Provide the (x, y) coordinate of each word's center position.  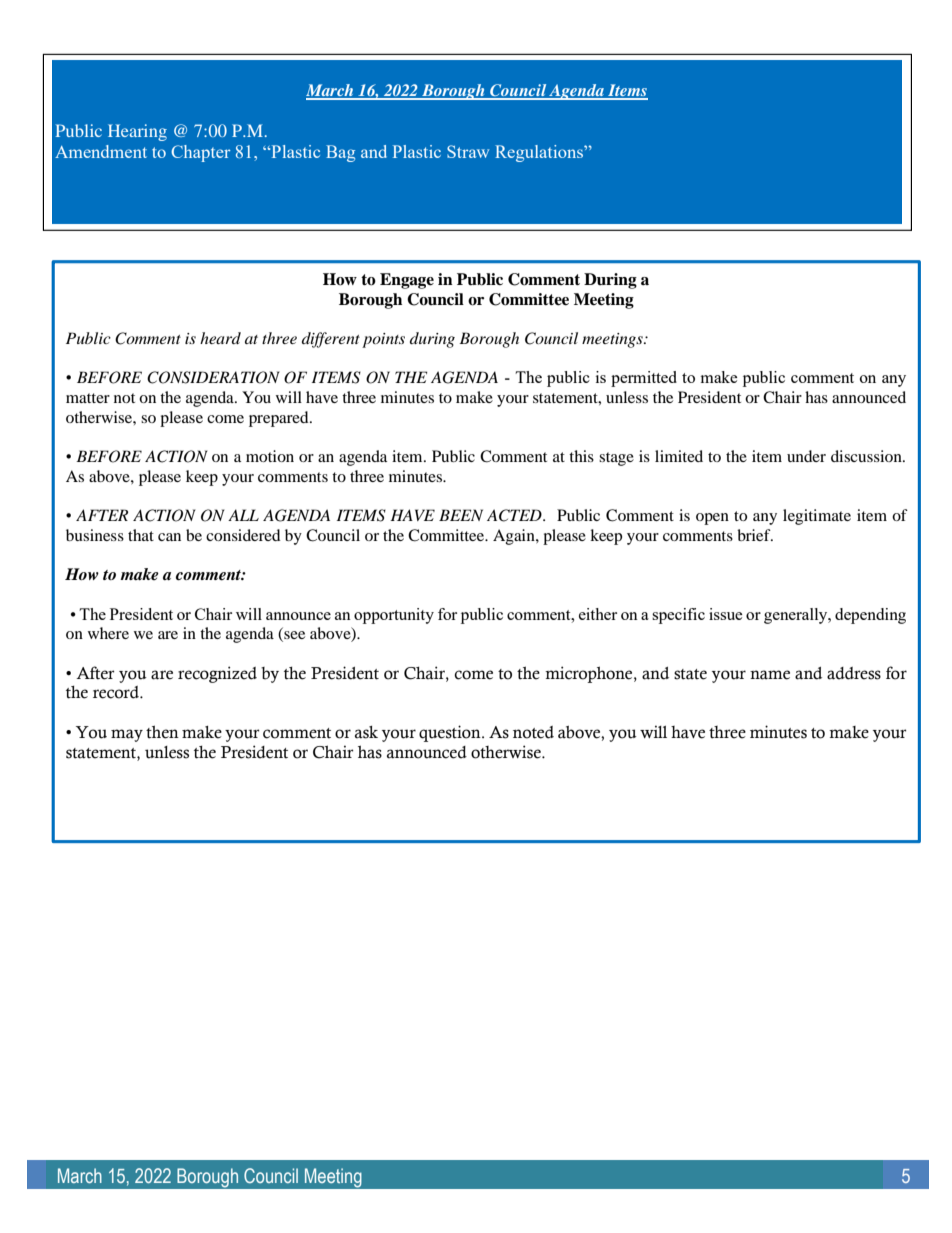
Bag (340, 153)
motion (270, 456)
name (770, 675)
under (806, 456)
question (451, 733)
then (162, 732)
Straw (468, 151)
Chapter (201, 153)
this (581, 456)
